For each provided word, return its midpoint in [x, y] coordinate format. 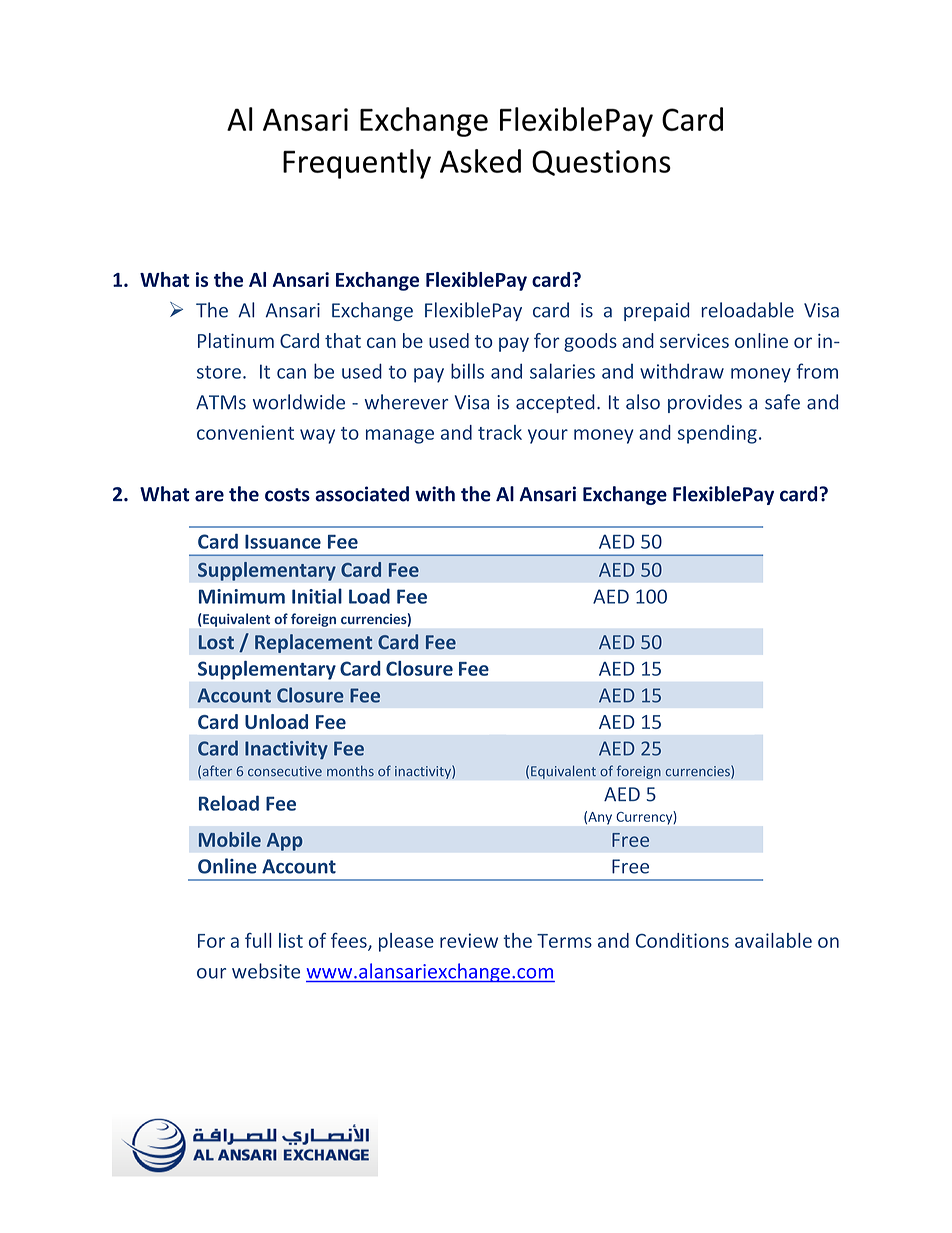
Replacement [313, 643]
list [291, 940]
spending [717, 434]
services [694, 340]
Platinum [236, 340]
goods [590, 342]
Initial [317, 596]
